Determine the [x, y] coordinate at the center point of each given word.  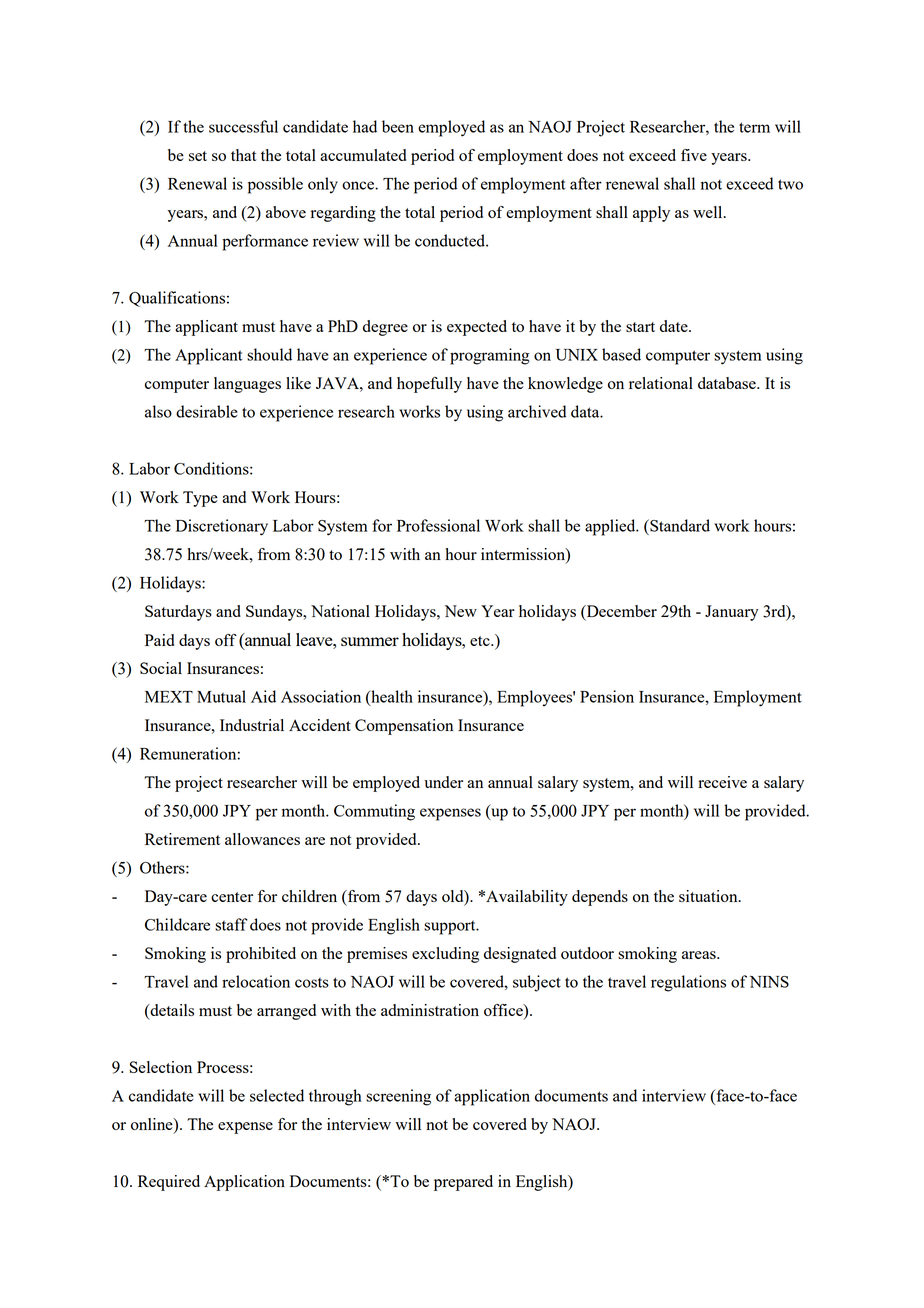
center [232, 897]
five [694, 155]
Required [169, 1183]
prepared [463, 1183]
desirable [207, 411]
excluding [445, 955]
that [244, 155]
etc [481, 641]
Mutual [221, 696]
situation [709, 896]
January [731, 613]
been [398, 126]
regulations [688, 983]
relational [661, 383]
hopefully [429, 385]
